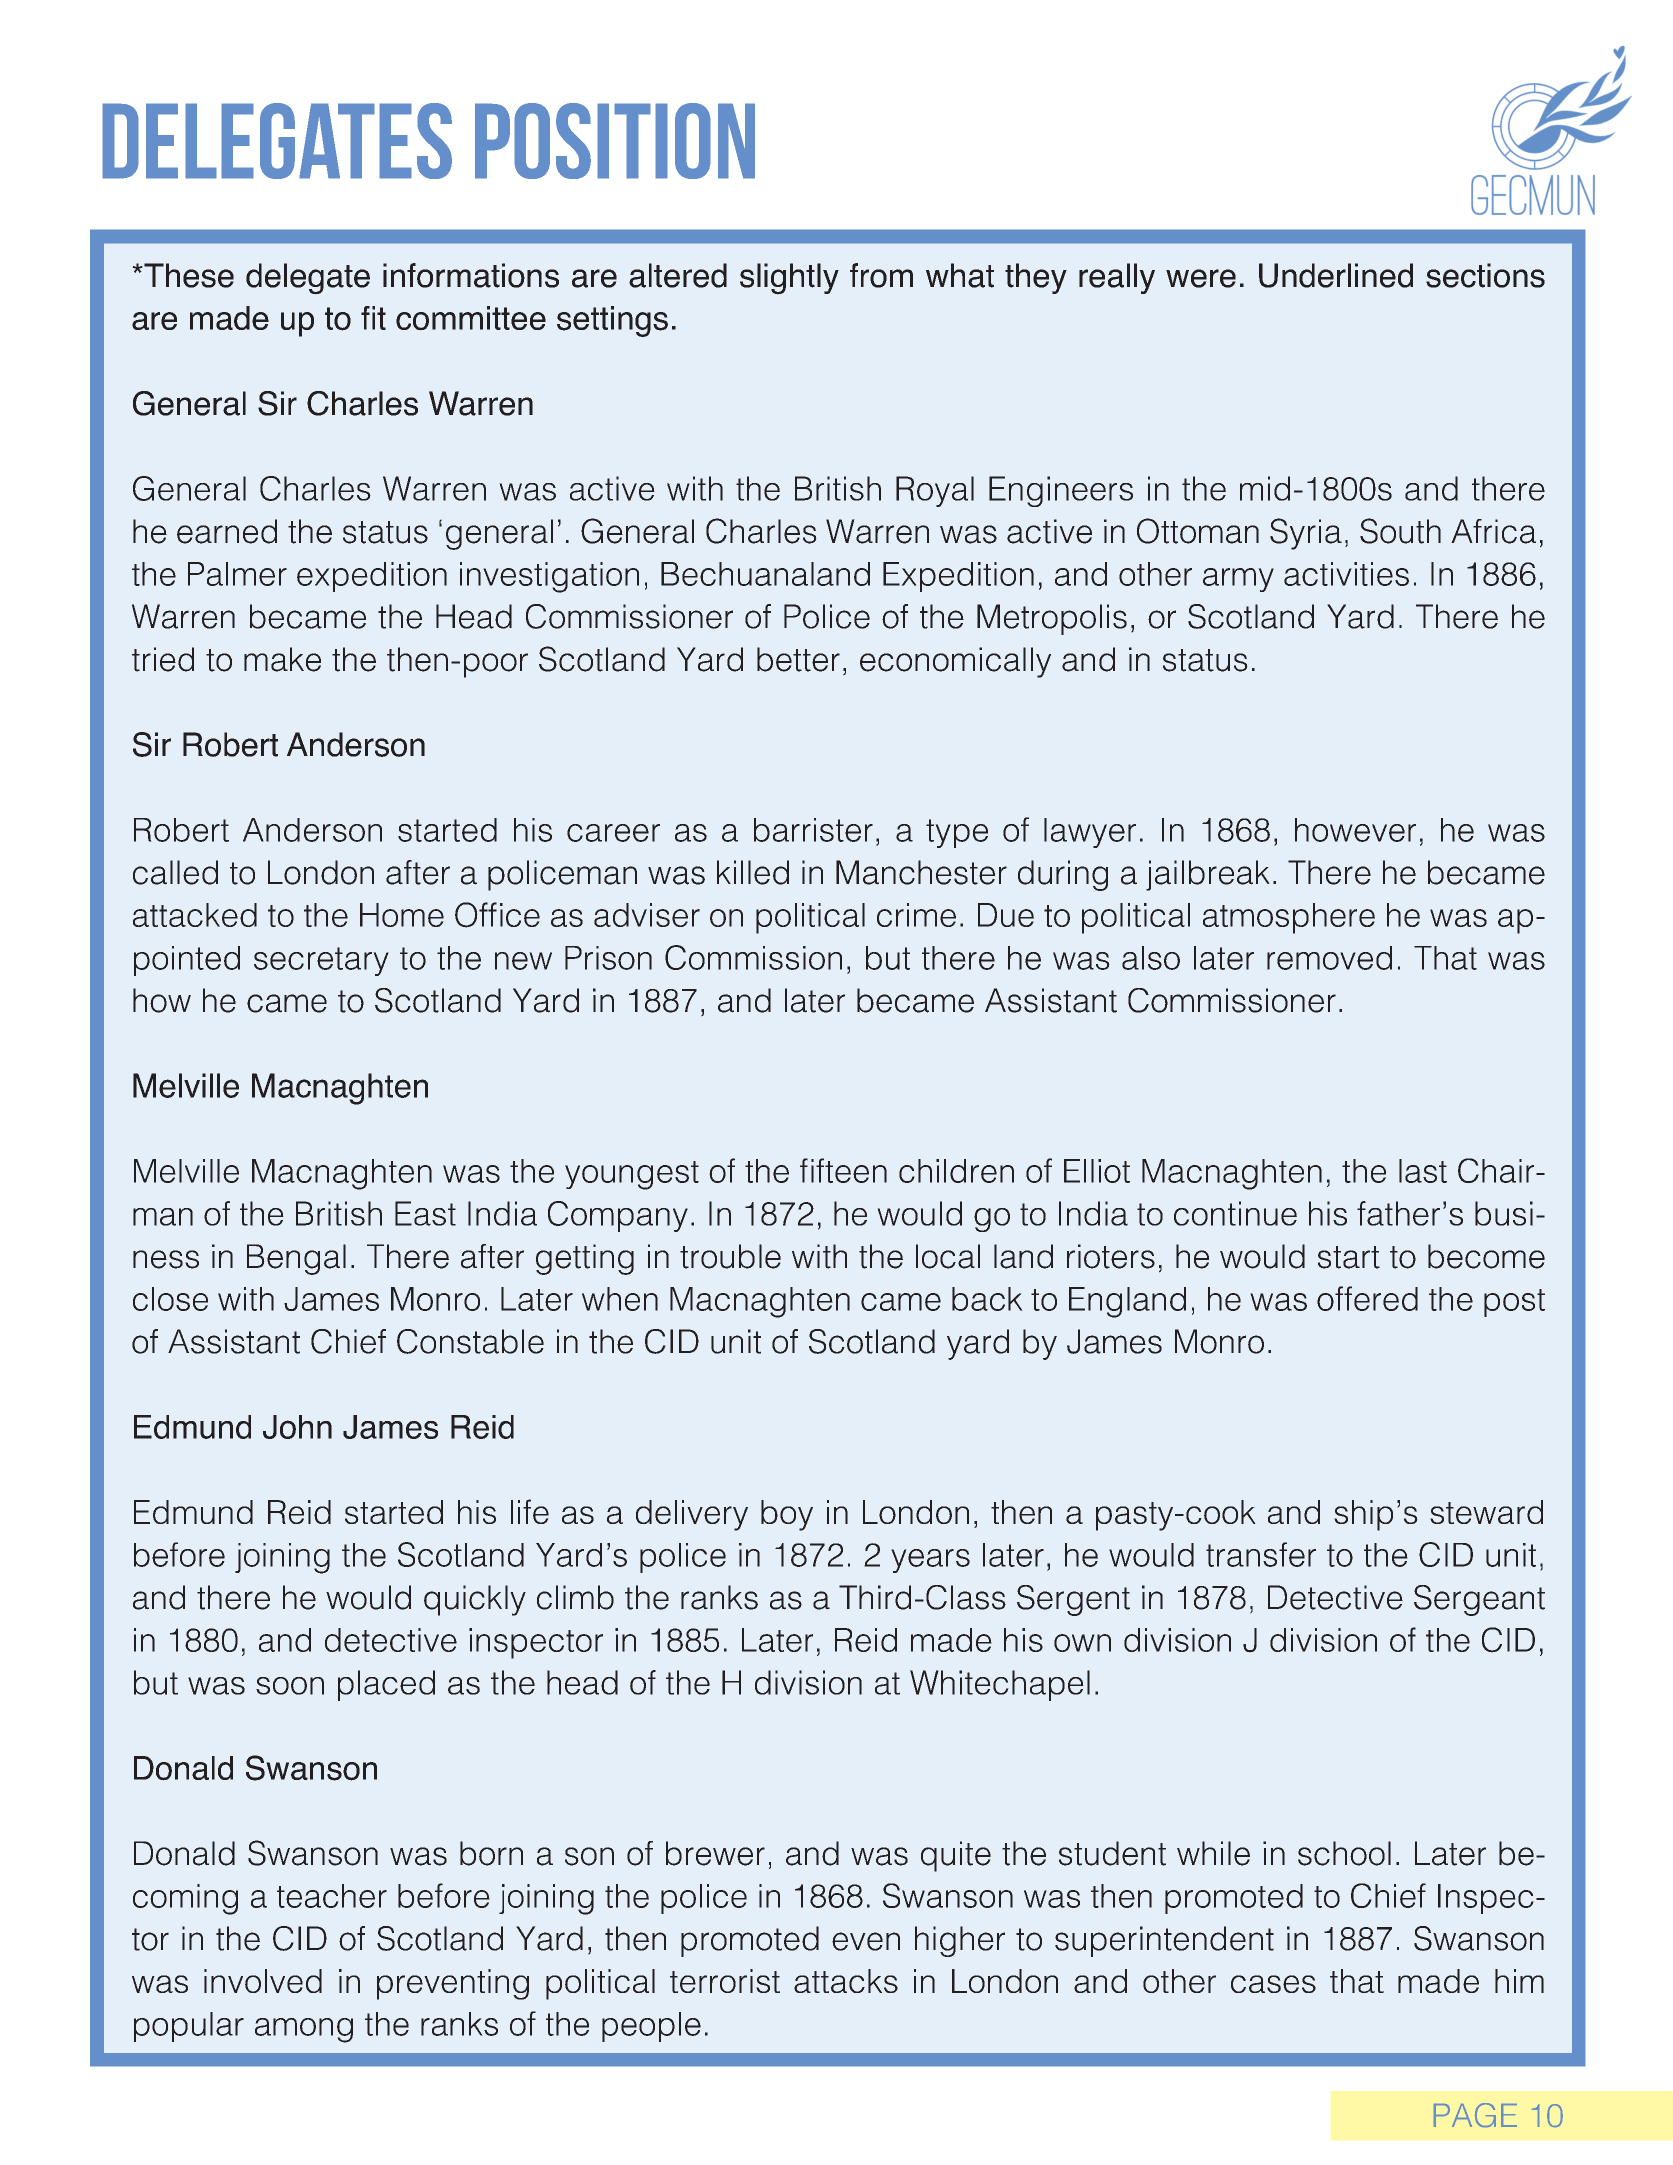 The image size is (1673, 2165). Describe the element at coordinates (290, 1686) in the screenshot. I see `soon` at that location.
